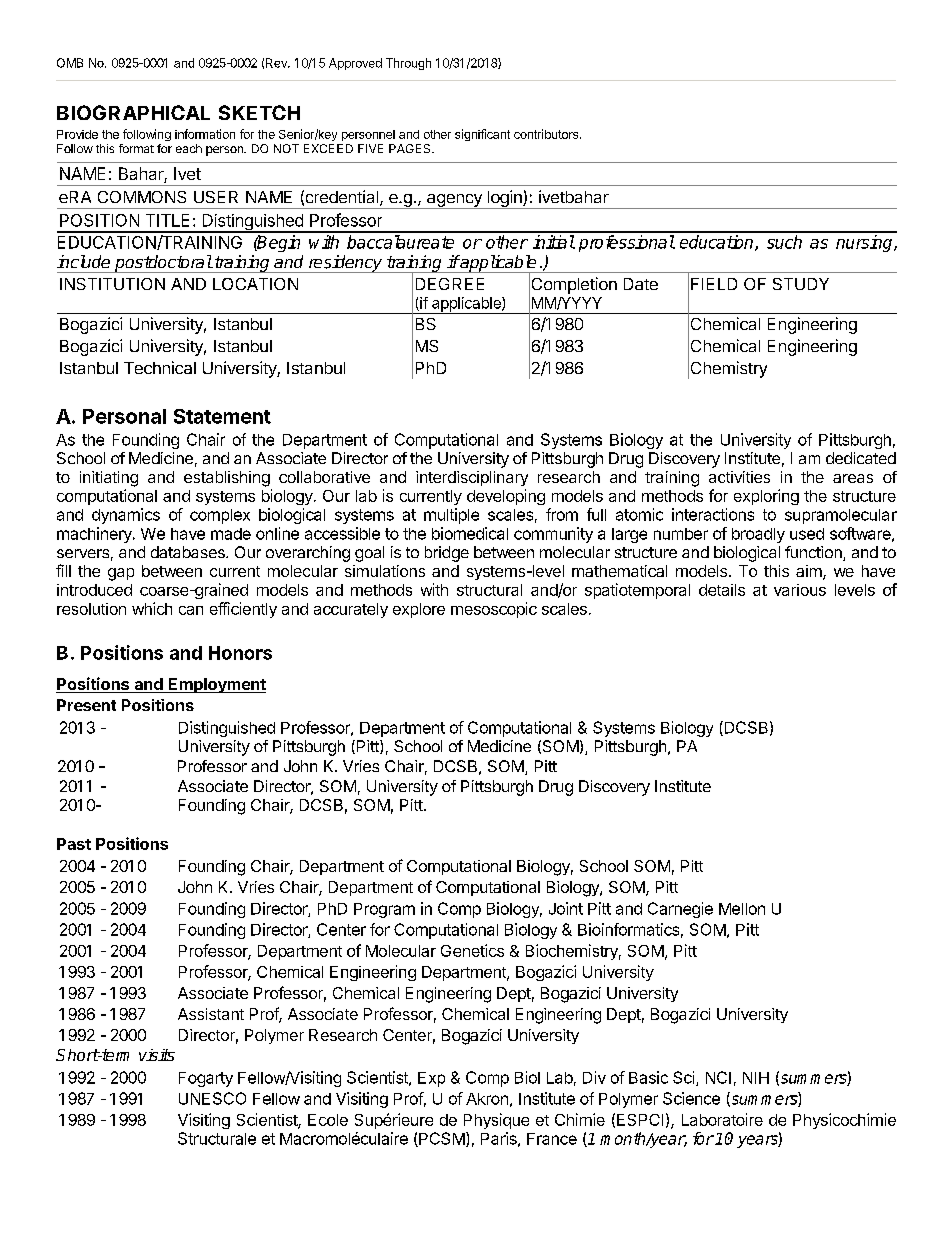 Image resolution: width=952 pixels, height=1233 pixels. Describe the element at coordinates (419, 610) in the document. I see `explore` at that location.
